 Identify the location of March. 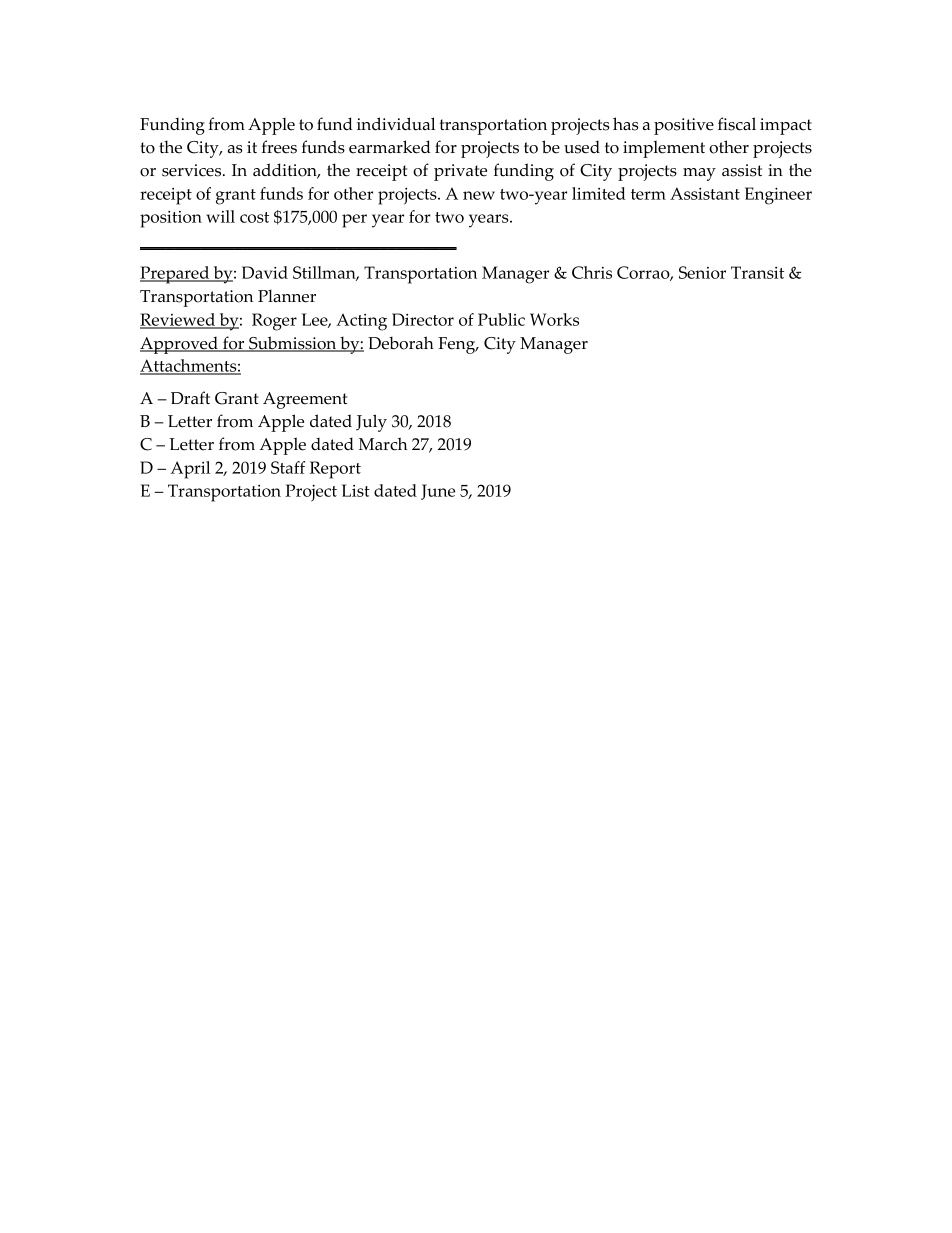
(383, 444).
